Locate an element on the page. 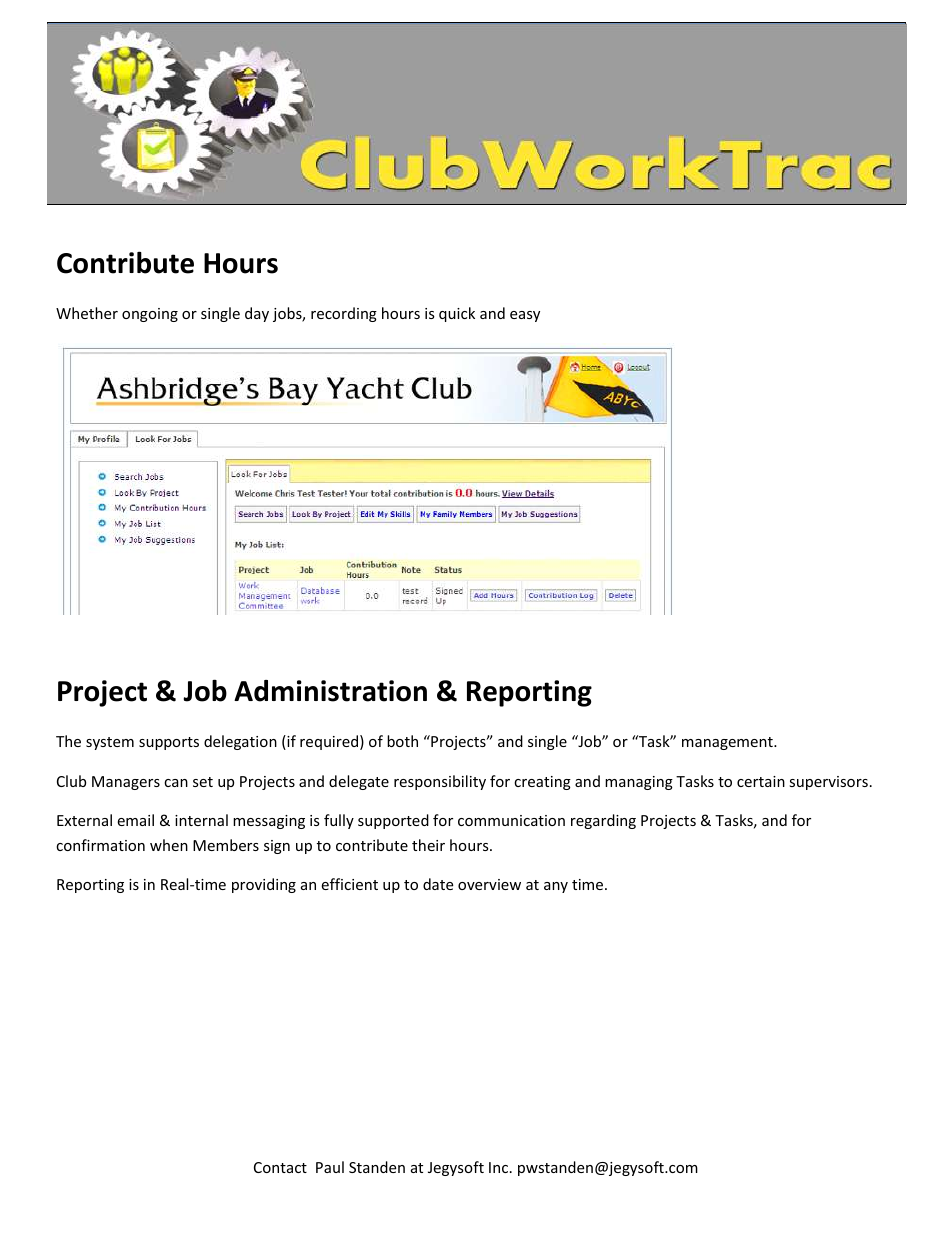  management is located at coordinates (728, 743).
